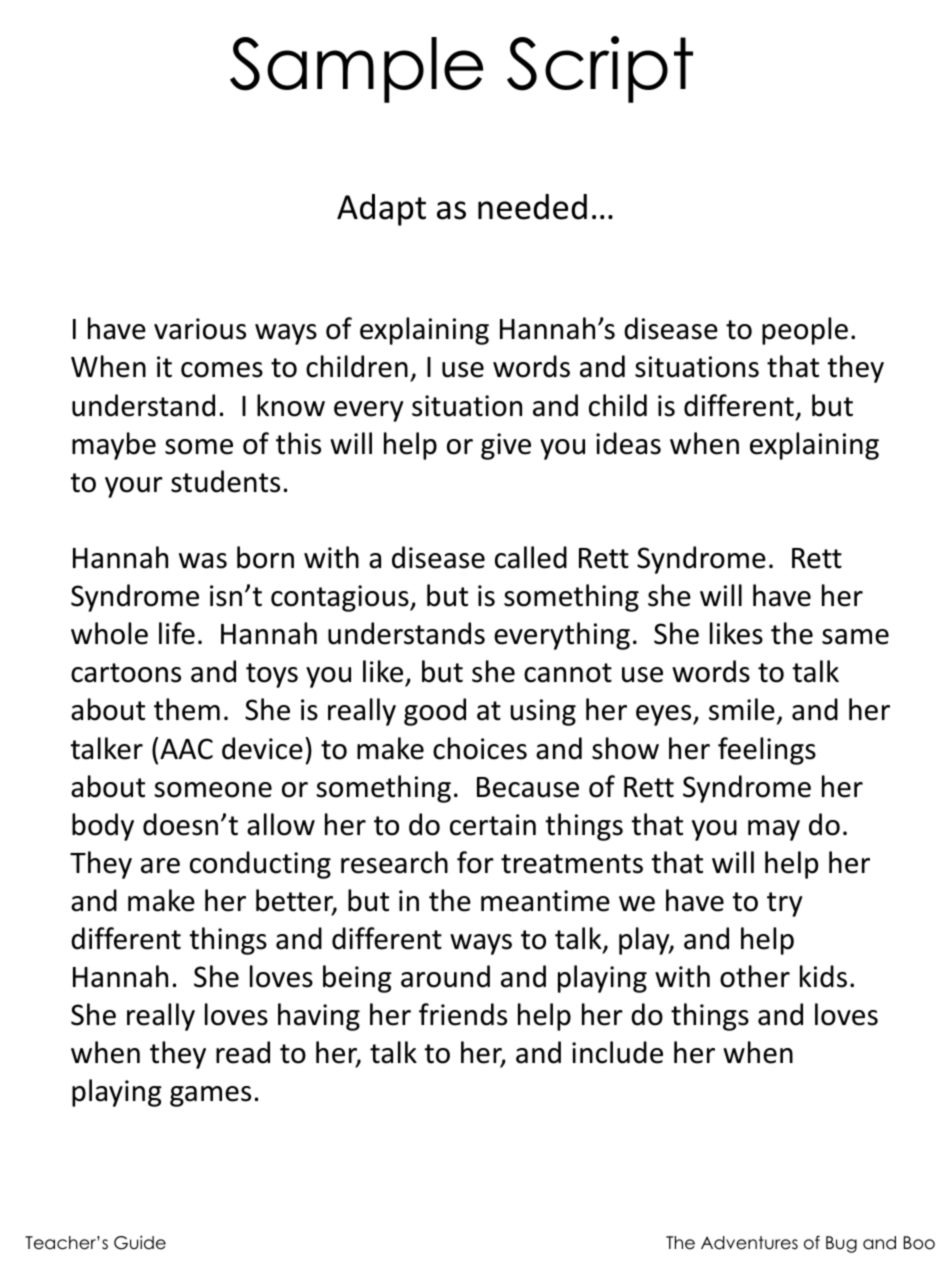 The width and height of the screenshot is (952, 1270). Describe the element at coordinates (356, 70) in the screenshot. I see `Sample` at that location.
